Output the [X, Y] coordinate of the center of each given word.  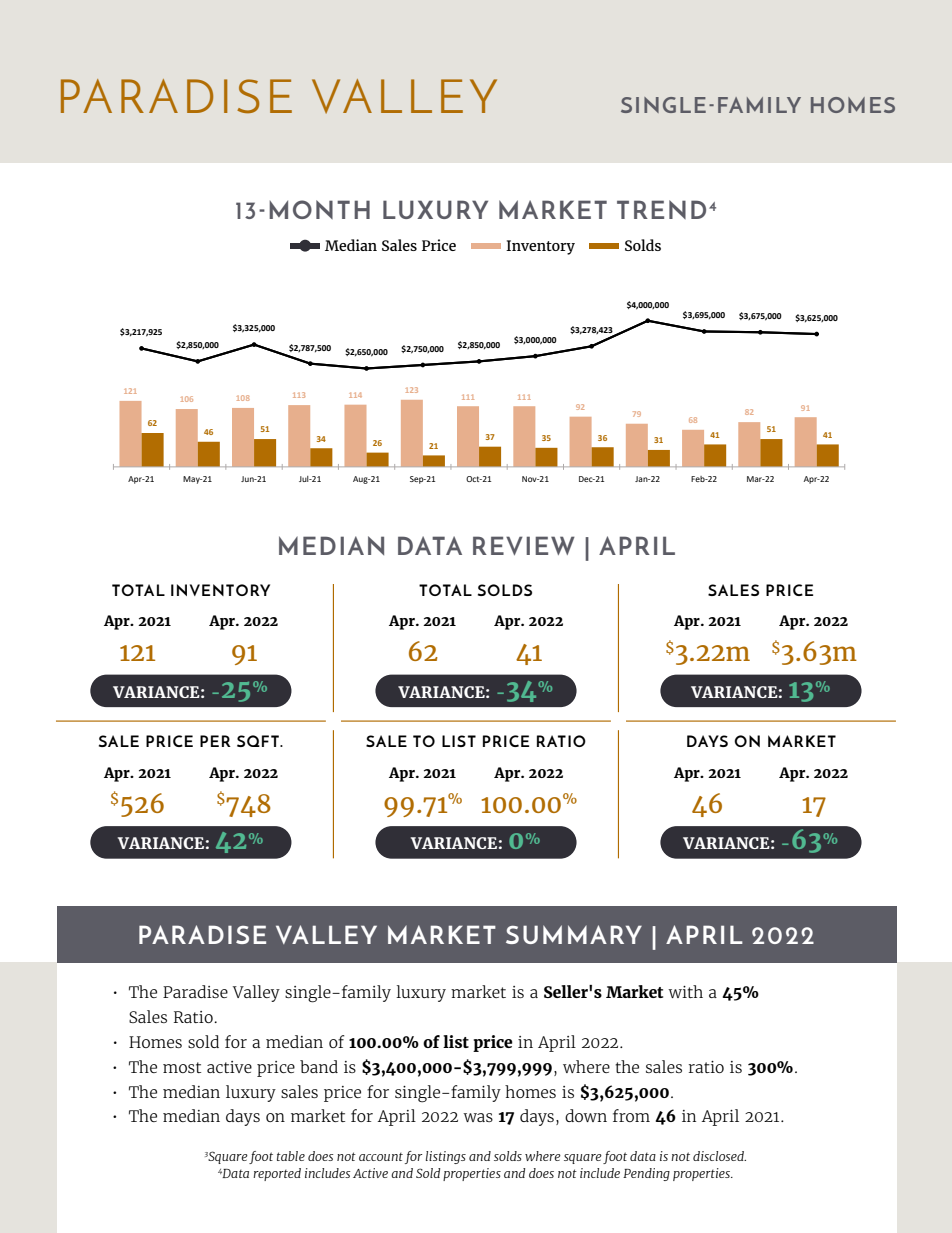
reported [277, 1174]
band [319, 1066]
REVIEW [524, 545]
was [478, 1117]
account [381, 1157]
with [685, 991]
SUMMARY [574, 934]
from [631, 1115]
